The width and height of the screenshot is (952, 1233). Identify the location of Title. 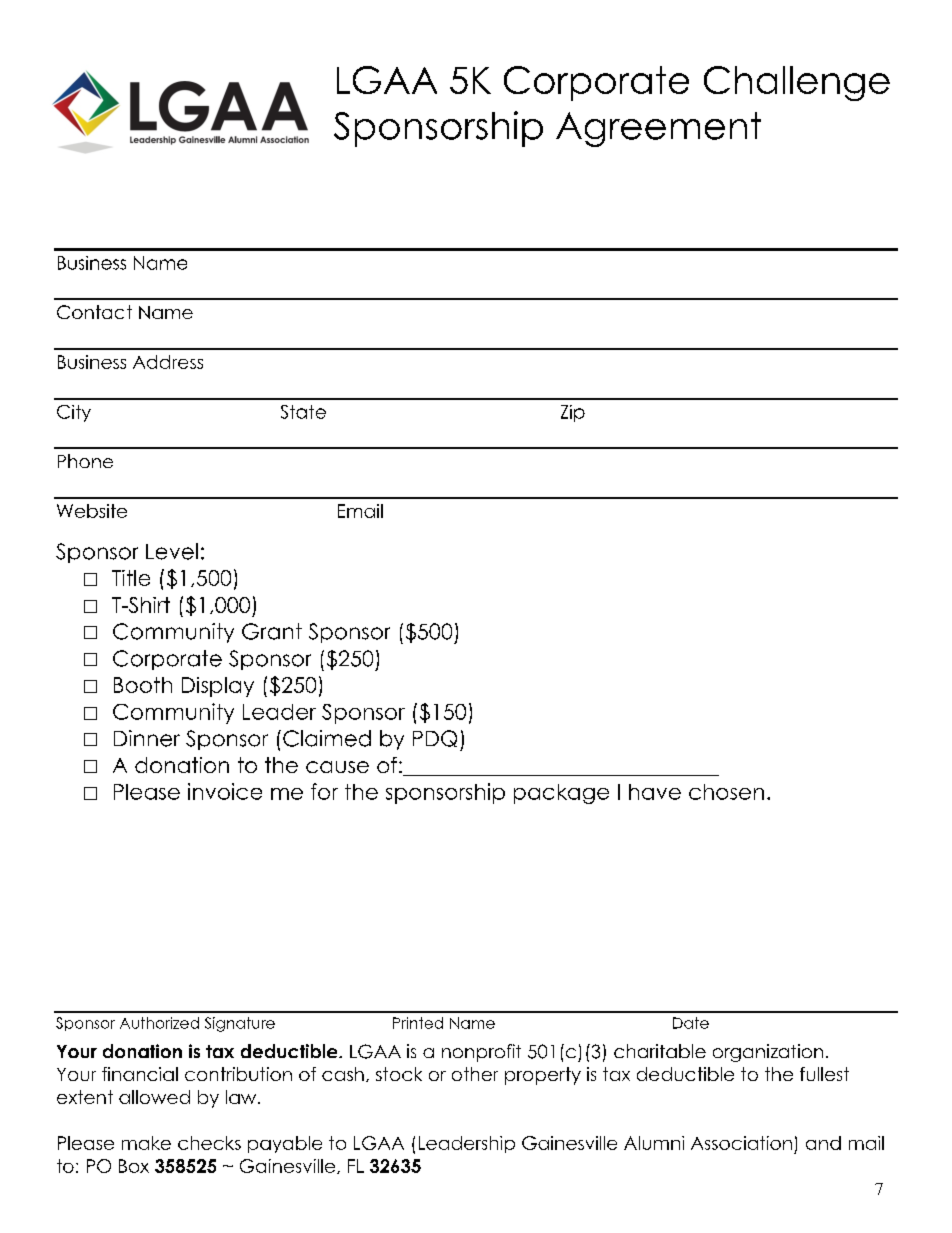
(131, 578).
